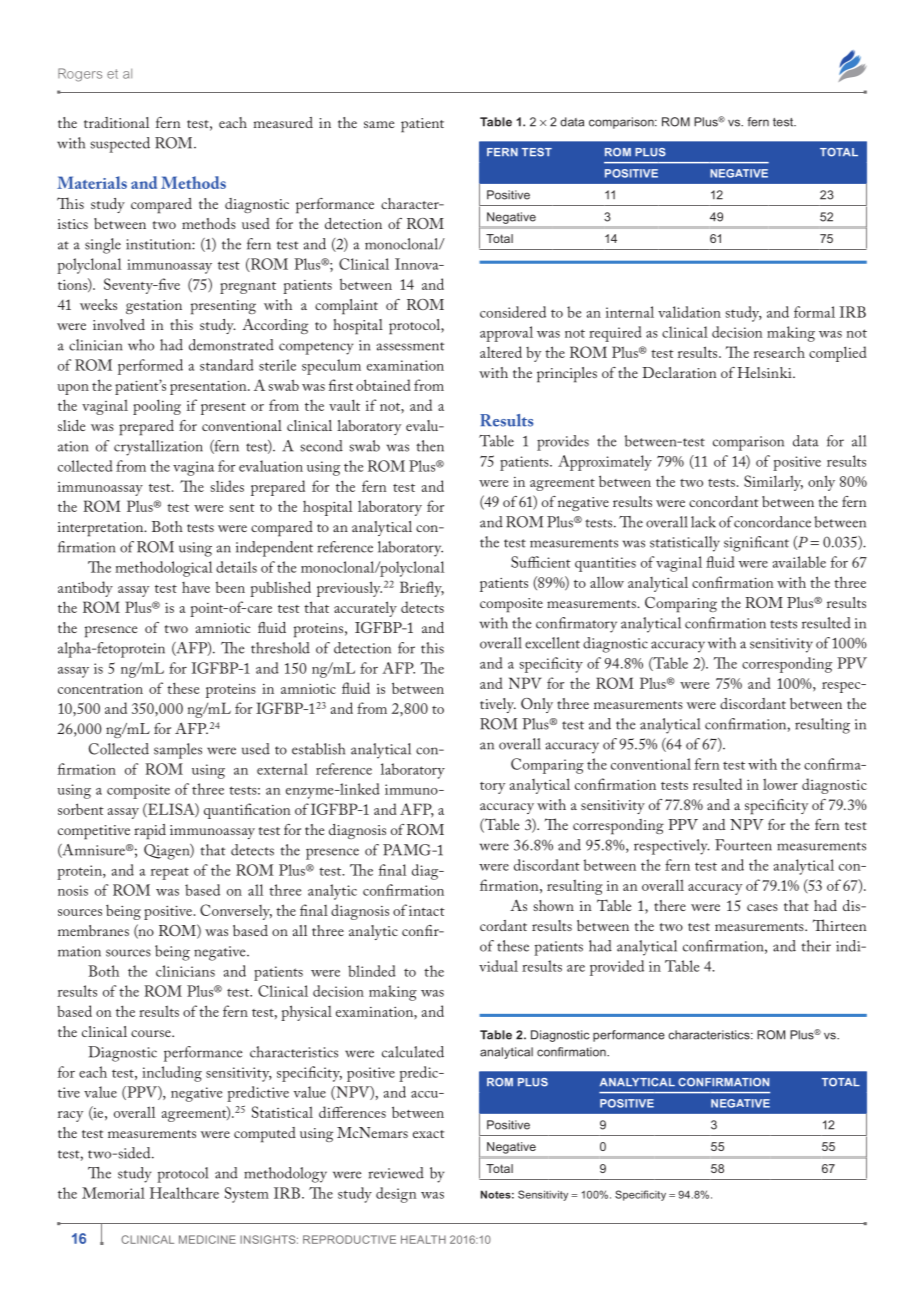  I want to click on traditional, so click(116, 122).
